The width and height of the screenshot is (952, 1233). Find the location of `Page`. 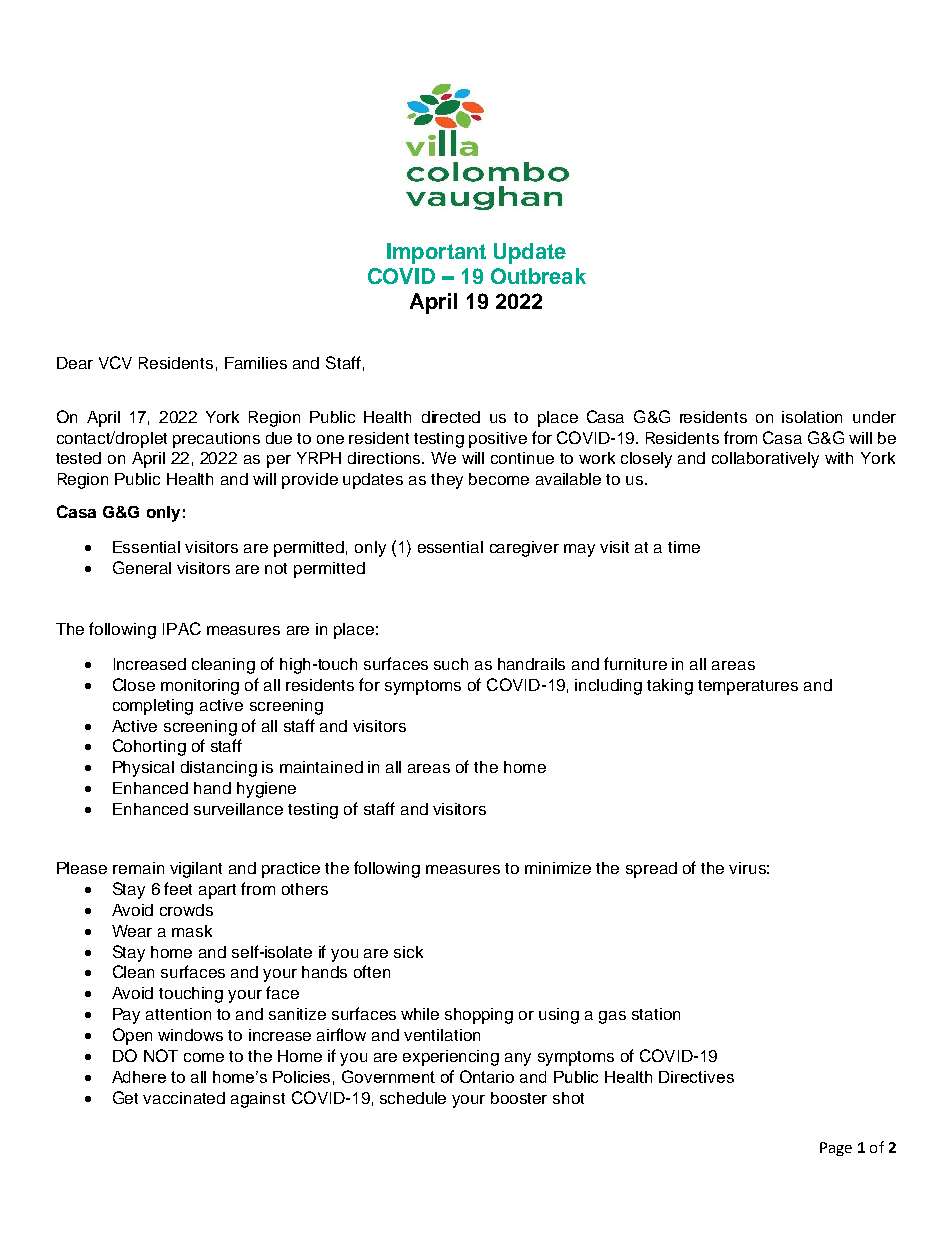

Page is located at coordinates (836, 1149).
